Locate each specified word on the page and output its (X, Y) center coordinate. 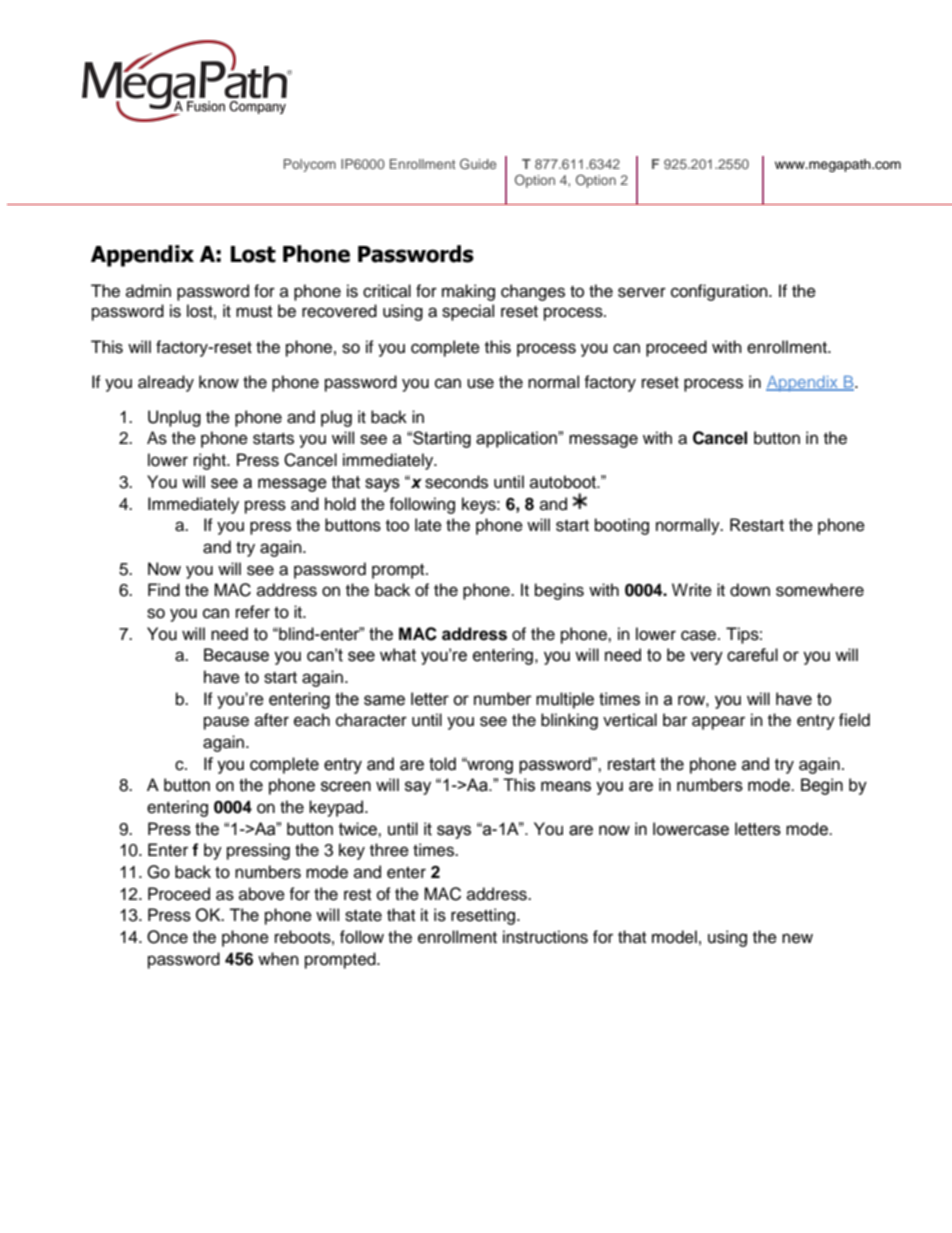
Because (236, 655)
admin (148, 291)
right (211, 461)
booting (622, 526)
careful (752, 655)
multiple (565, 700)
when (278, 959)
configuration (720, 292)
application (517, 439)
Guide (478, 163)
